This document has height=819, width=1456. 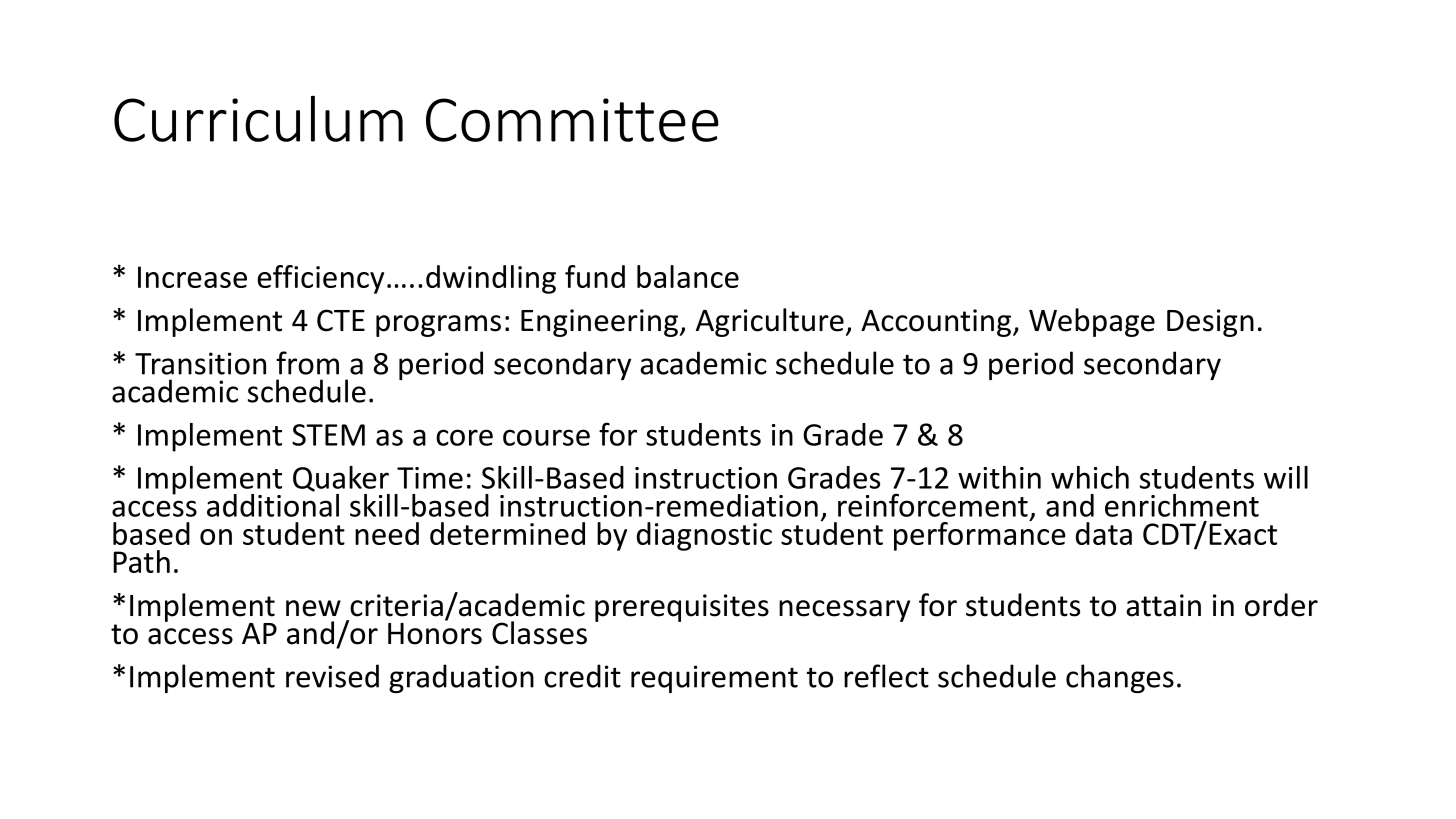 I want to click on which, so click(x=1090, y=477).
